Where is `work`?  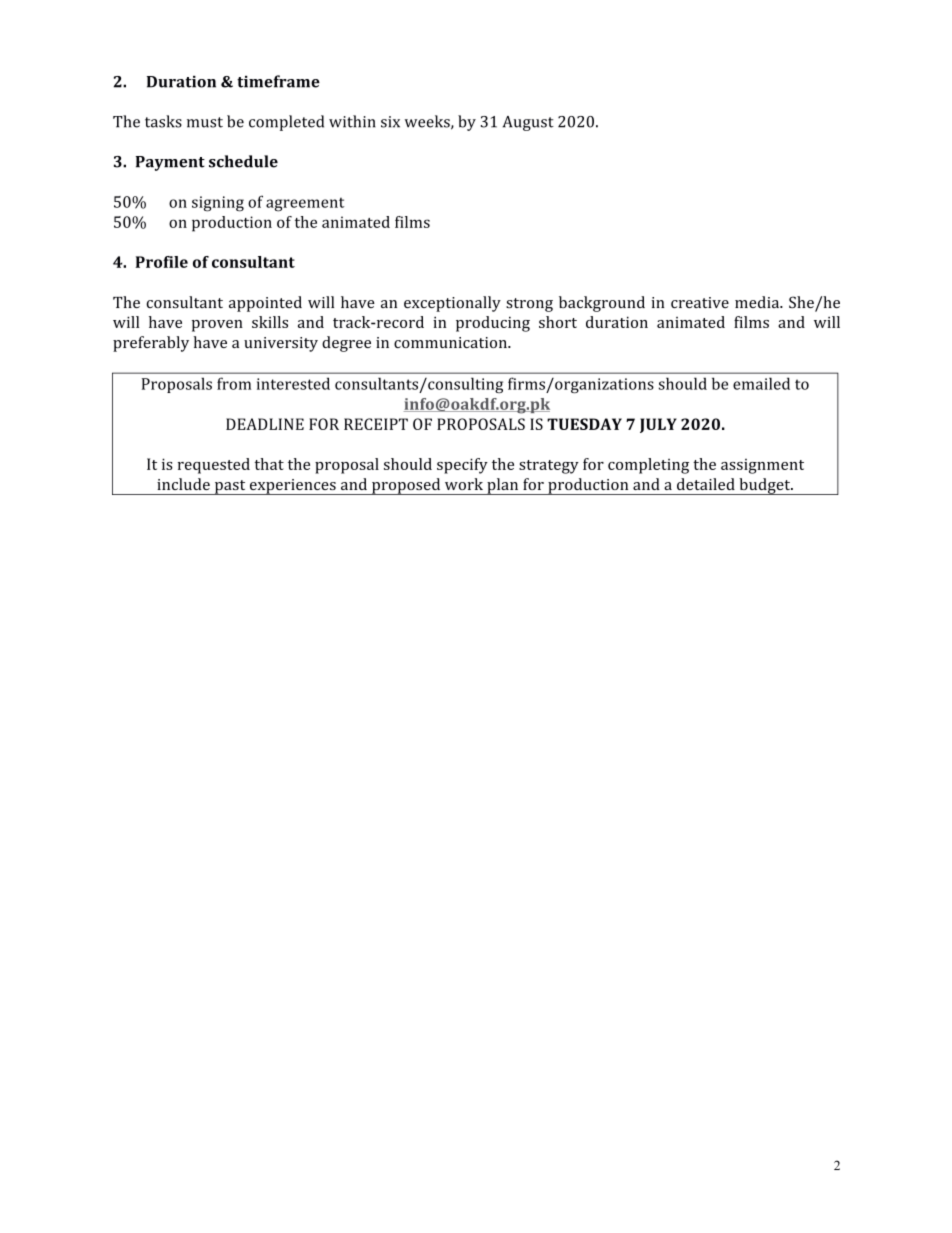 work is located at coordinates (464, 484).
